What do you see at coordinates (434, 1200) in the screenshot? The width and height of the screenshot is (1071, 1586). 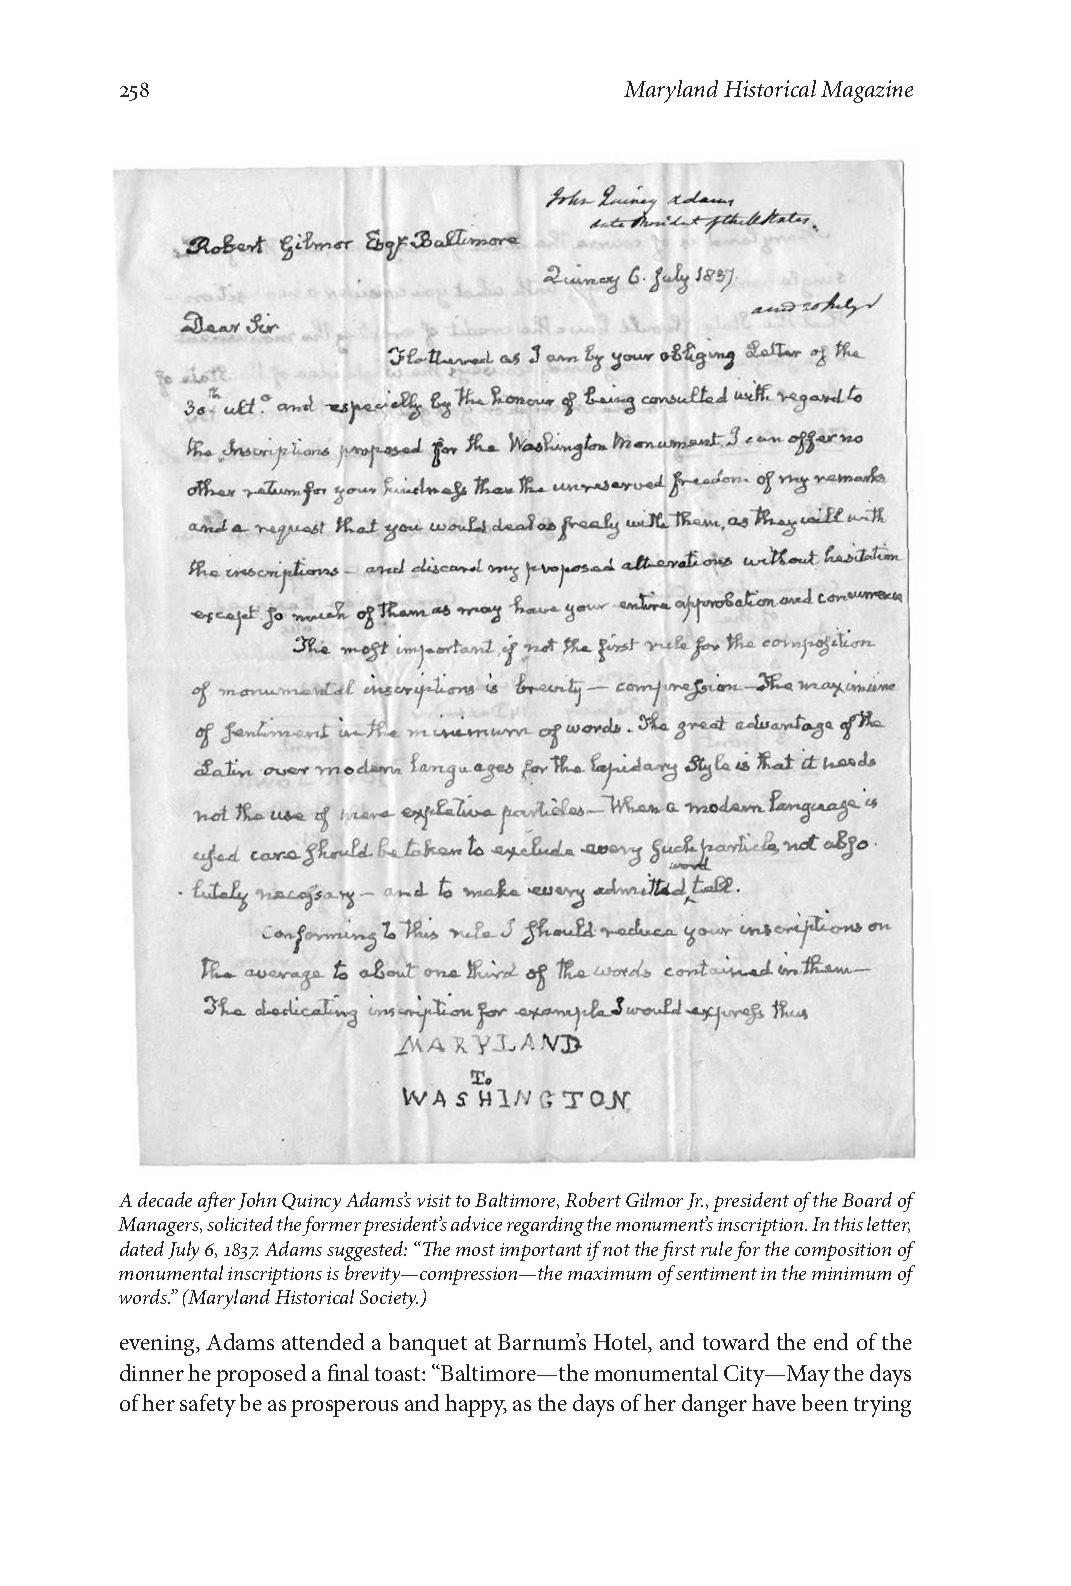 I see `visit` at bounding box center [434, 1200].
